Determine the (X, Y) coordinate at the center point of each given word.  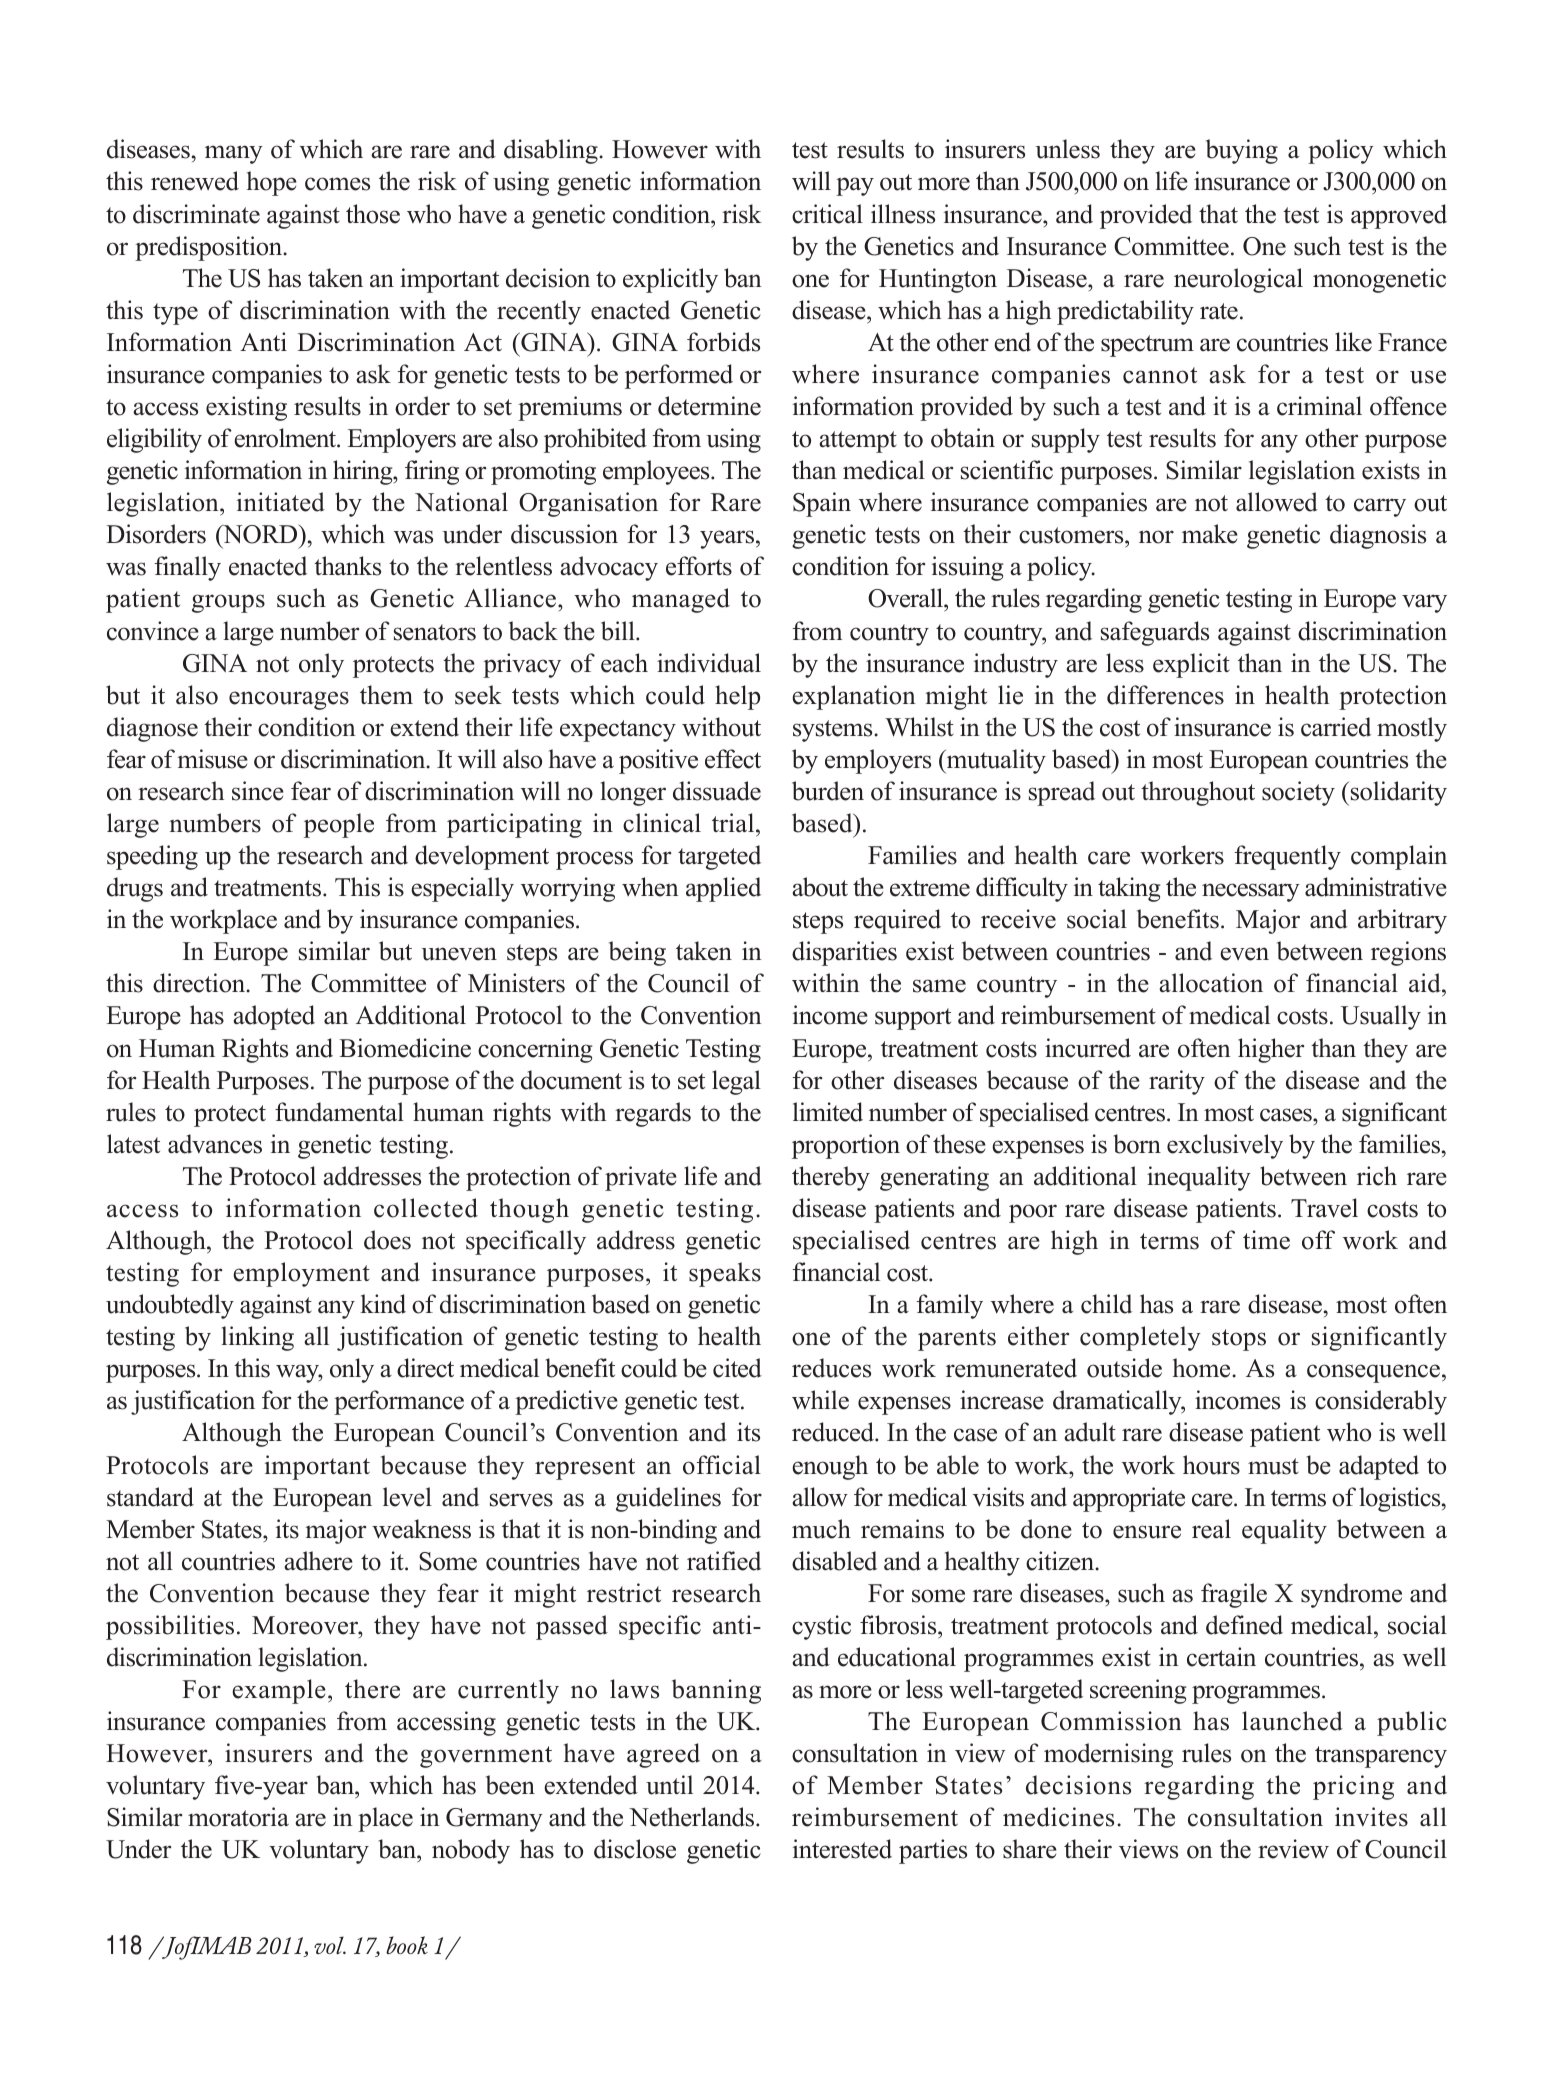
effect (733, 759)
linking (257, 1338)
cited (737, 1368)
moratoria (238, 1817)
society (1298, 793)
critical (827, 214)
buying (1242, 151)
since (258, 791)
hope (272, 183)
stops (1239, 1340)
